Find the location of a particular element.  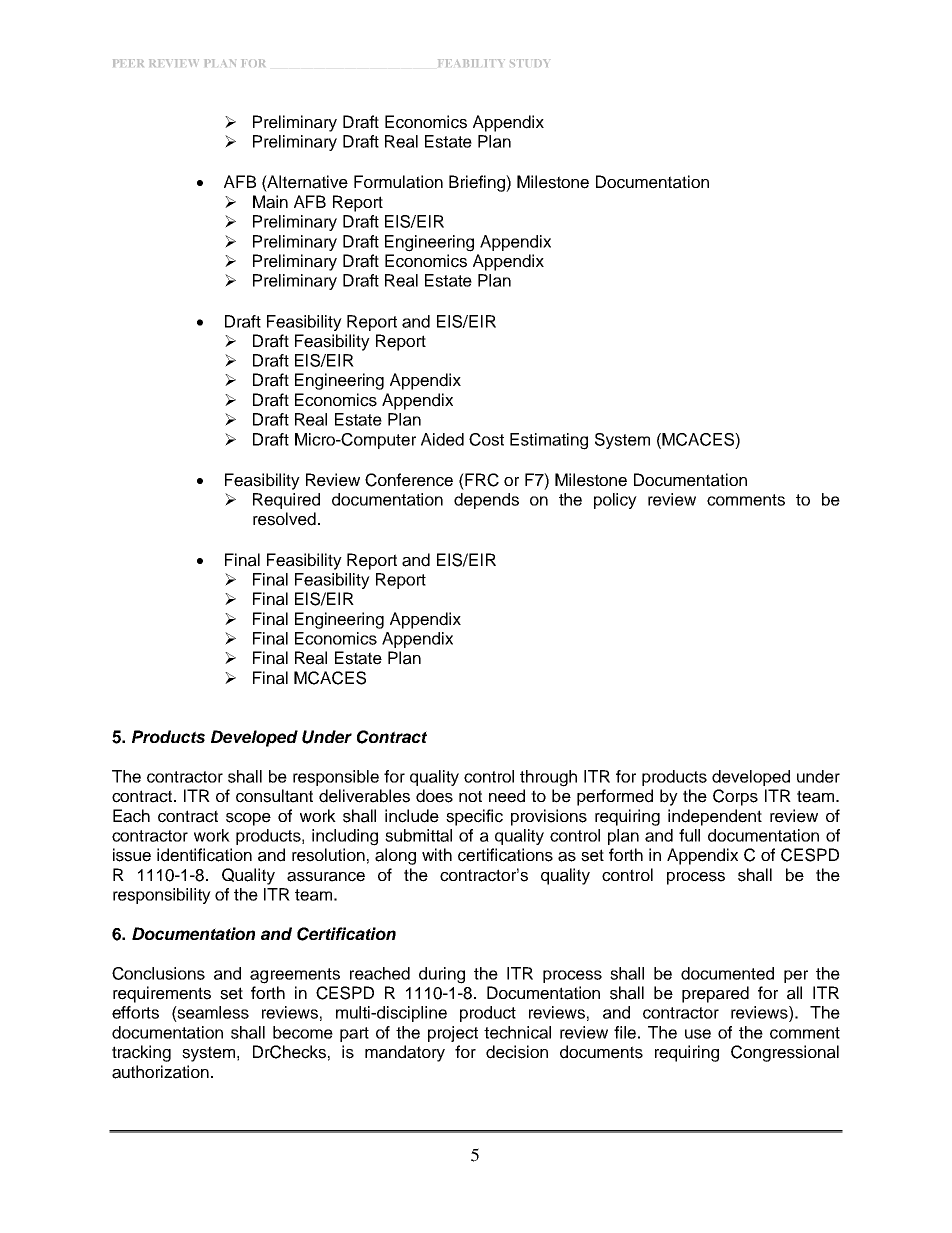

policy is located at coordinates (615, 501).
